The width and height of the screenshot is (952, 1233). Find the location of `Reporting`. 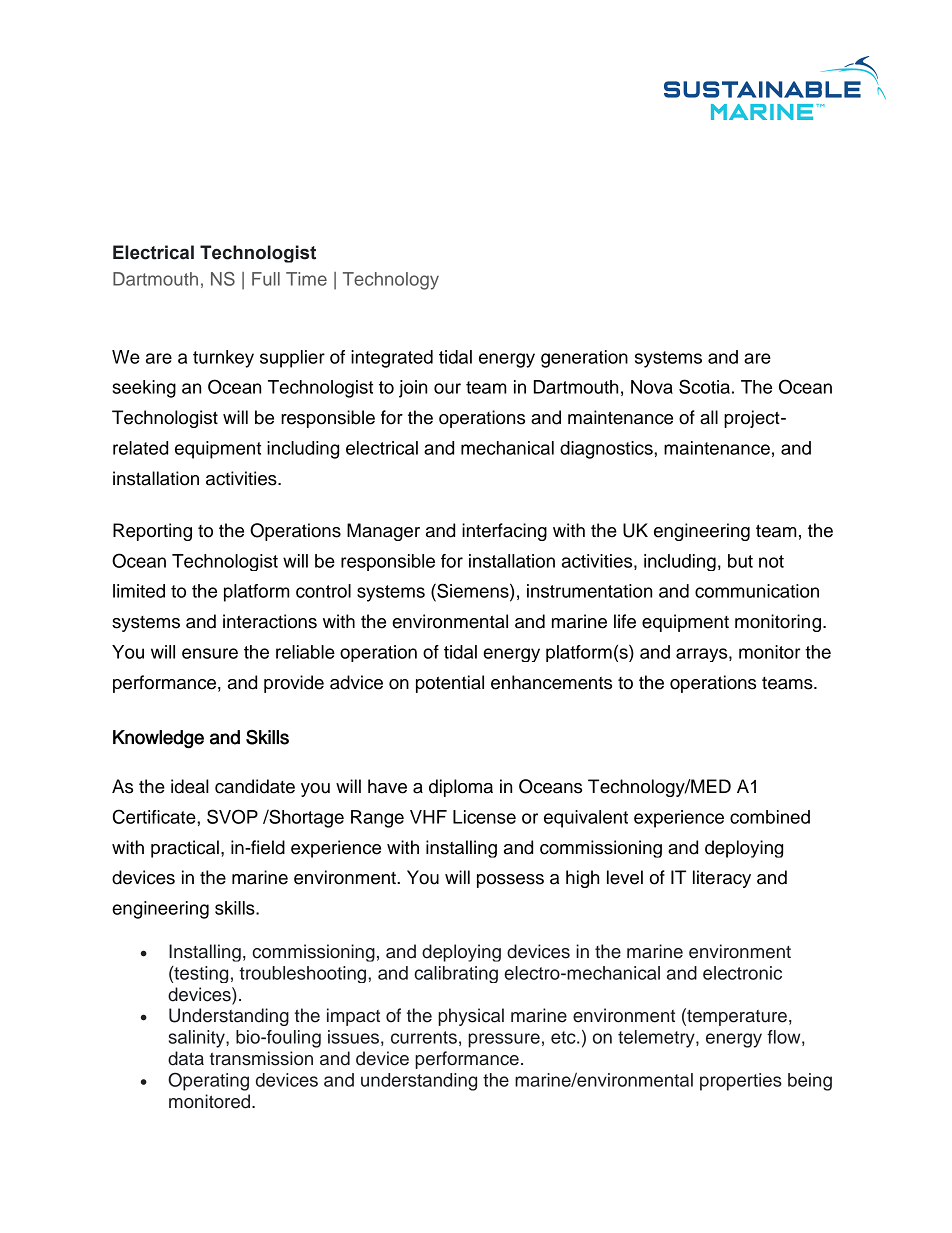

Reporting is located at coordinates (152, 532).
